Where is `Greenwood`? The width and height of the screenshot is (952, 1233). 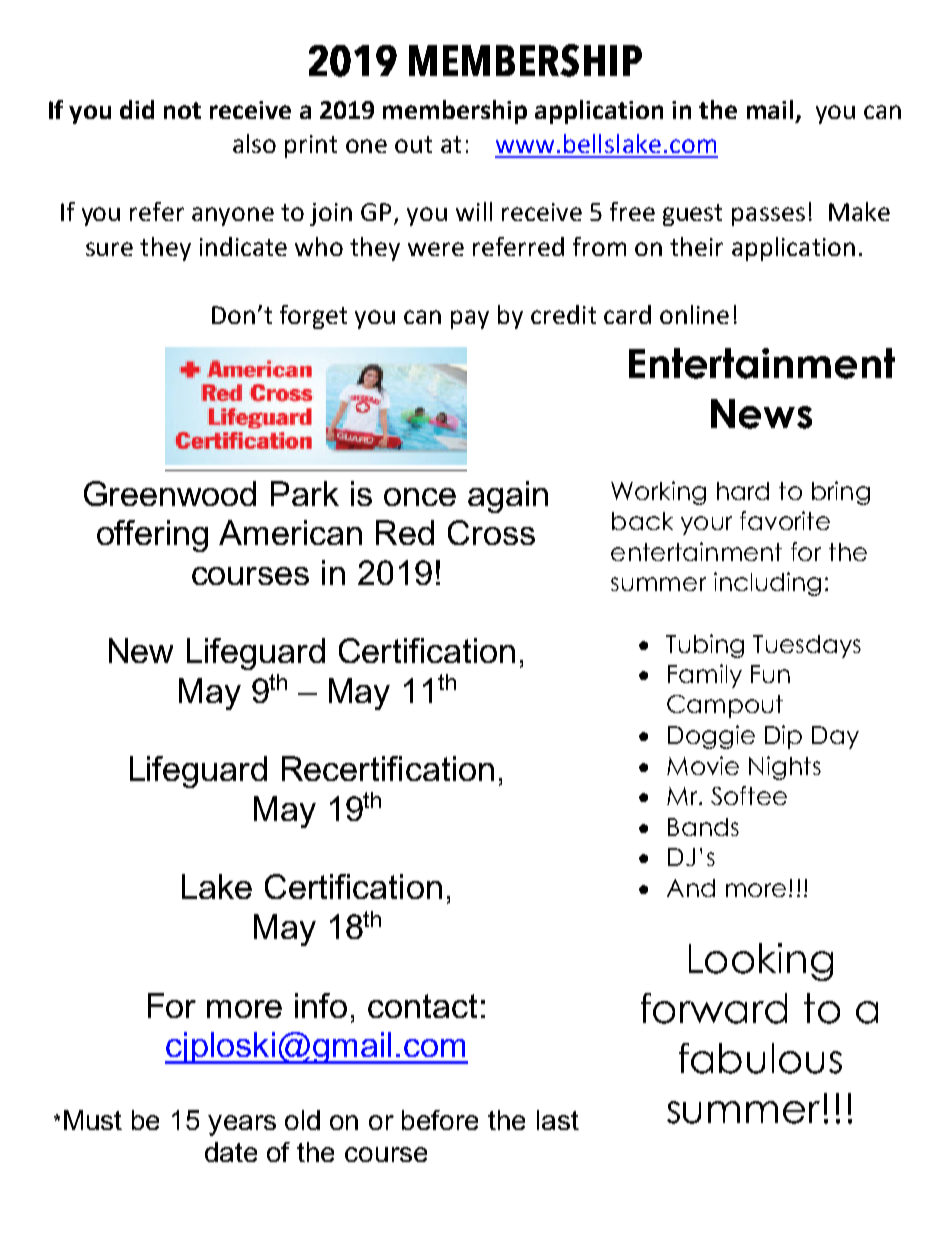 Greenwood is located at coordinates (170, 493).
